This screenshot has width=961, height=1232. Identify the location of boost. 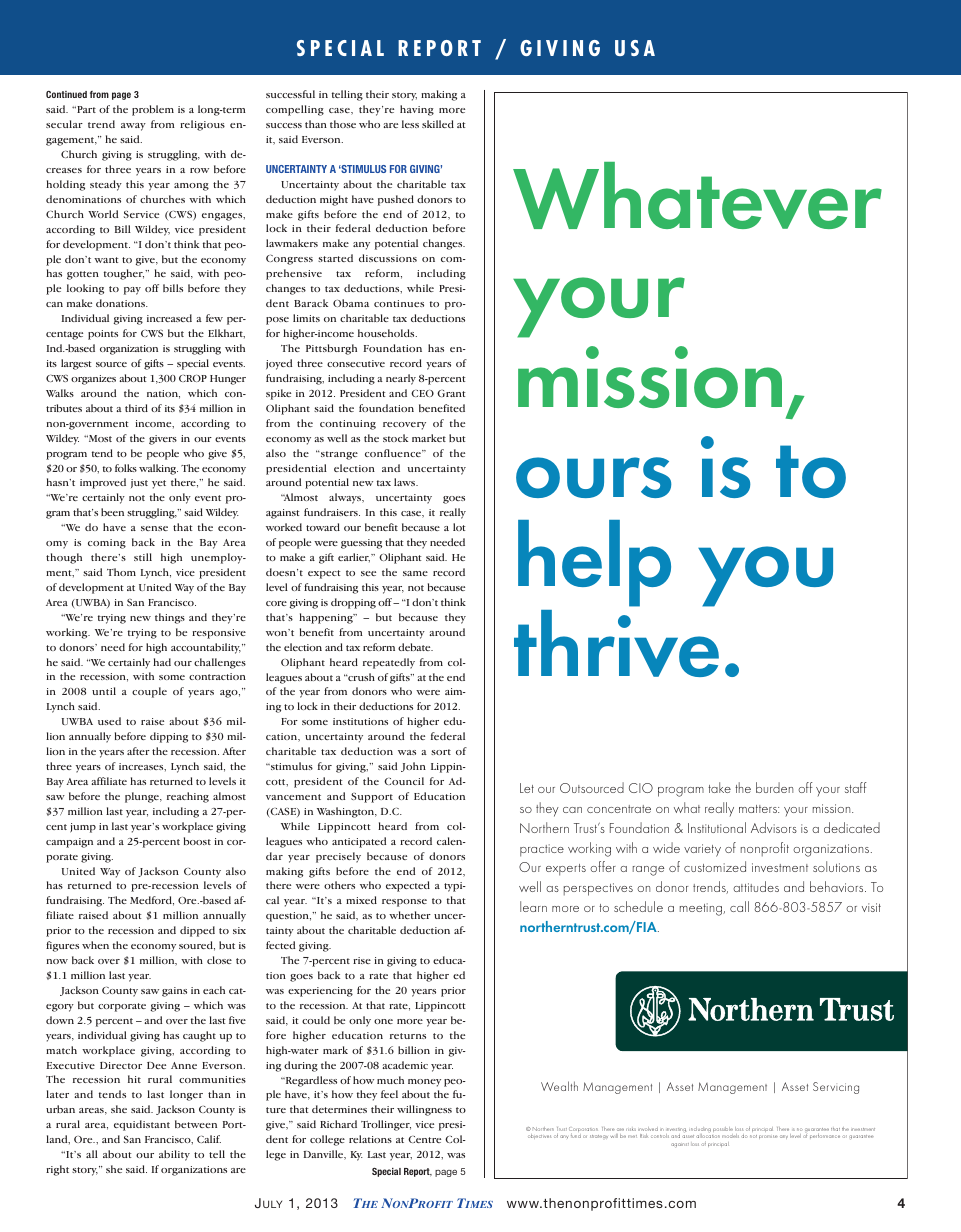
(197, 841).
